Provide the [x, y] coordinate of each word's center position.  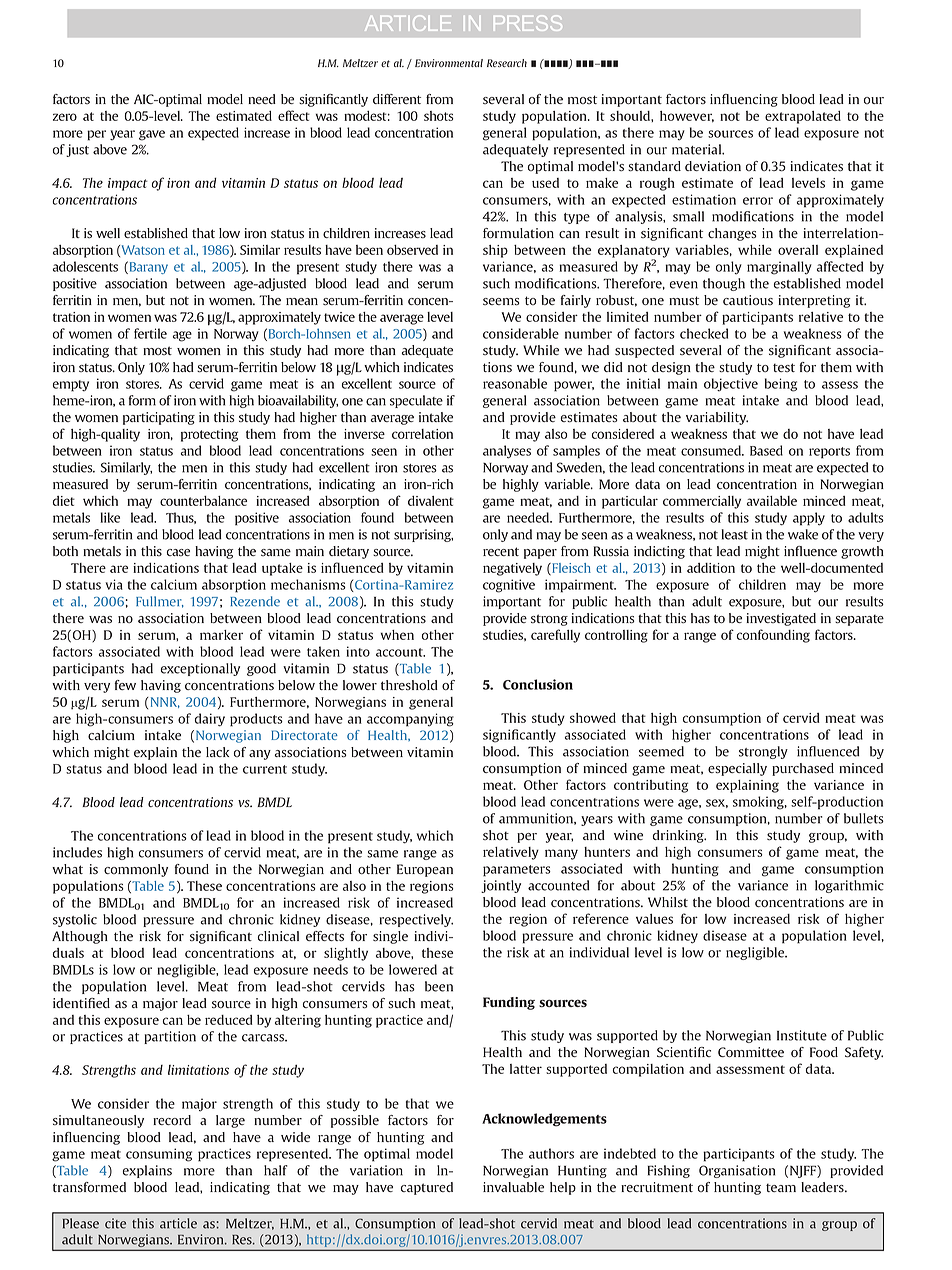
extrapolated [803, 117]
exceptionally [200, 669]
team [781, 1187]
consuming [159, 1155]
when [397, 635]
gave [152, 135]
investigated [781, 619]
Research [507, 63]
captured [427, 1188]
